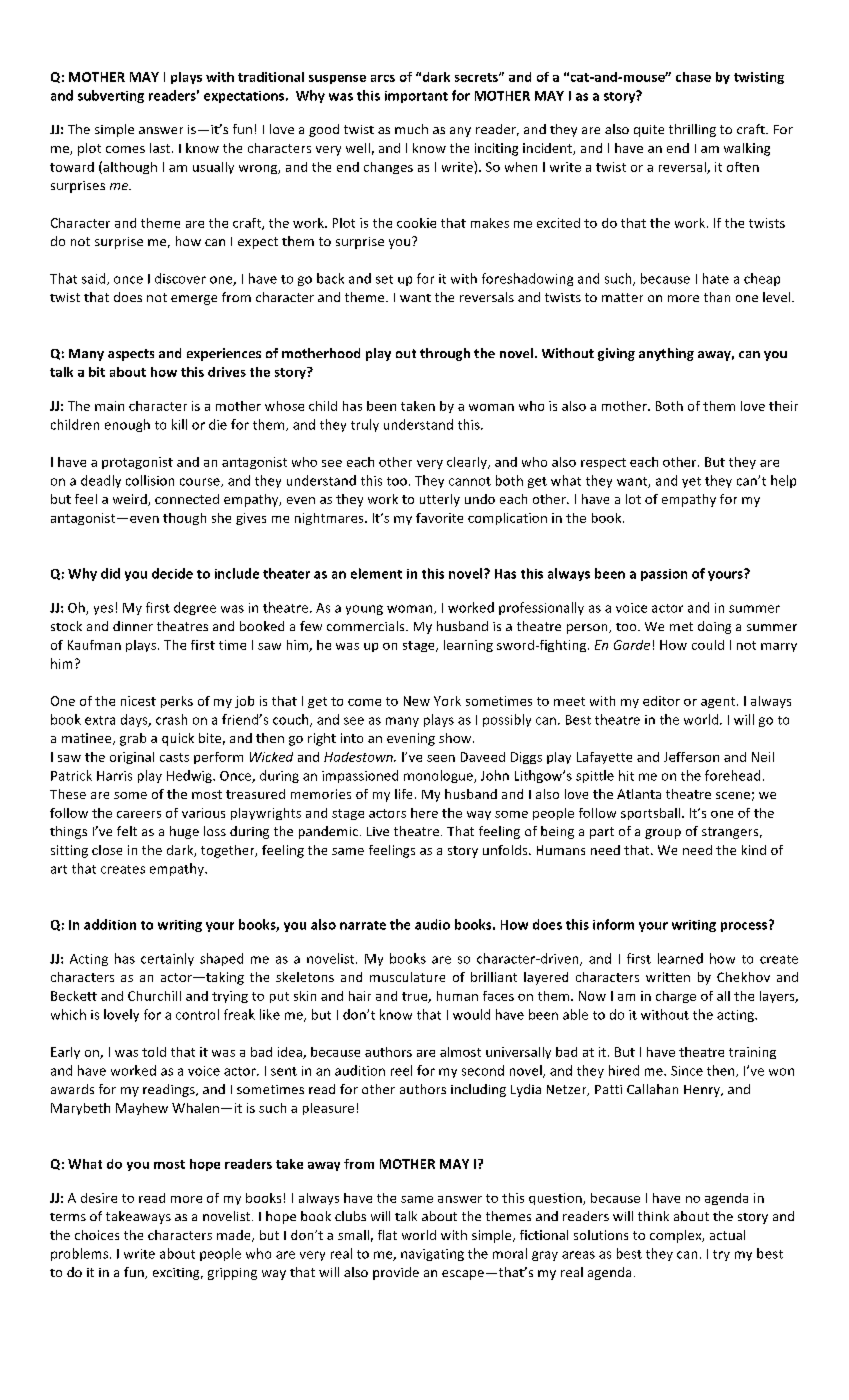  What do you see at coordinates (783, 481) in the screenshot?
I see `help` at bounding box center [783, 481].
